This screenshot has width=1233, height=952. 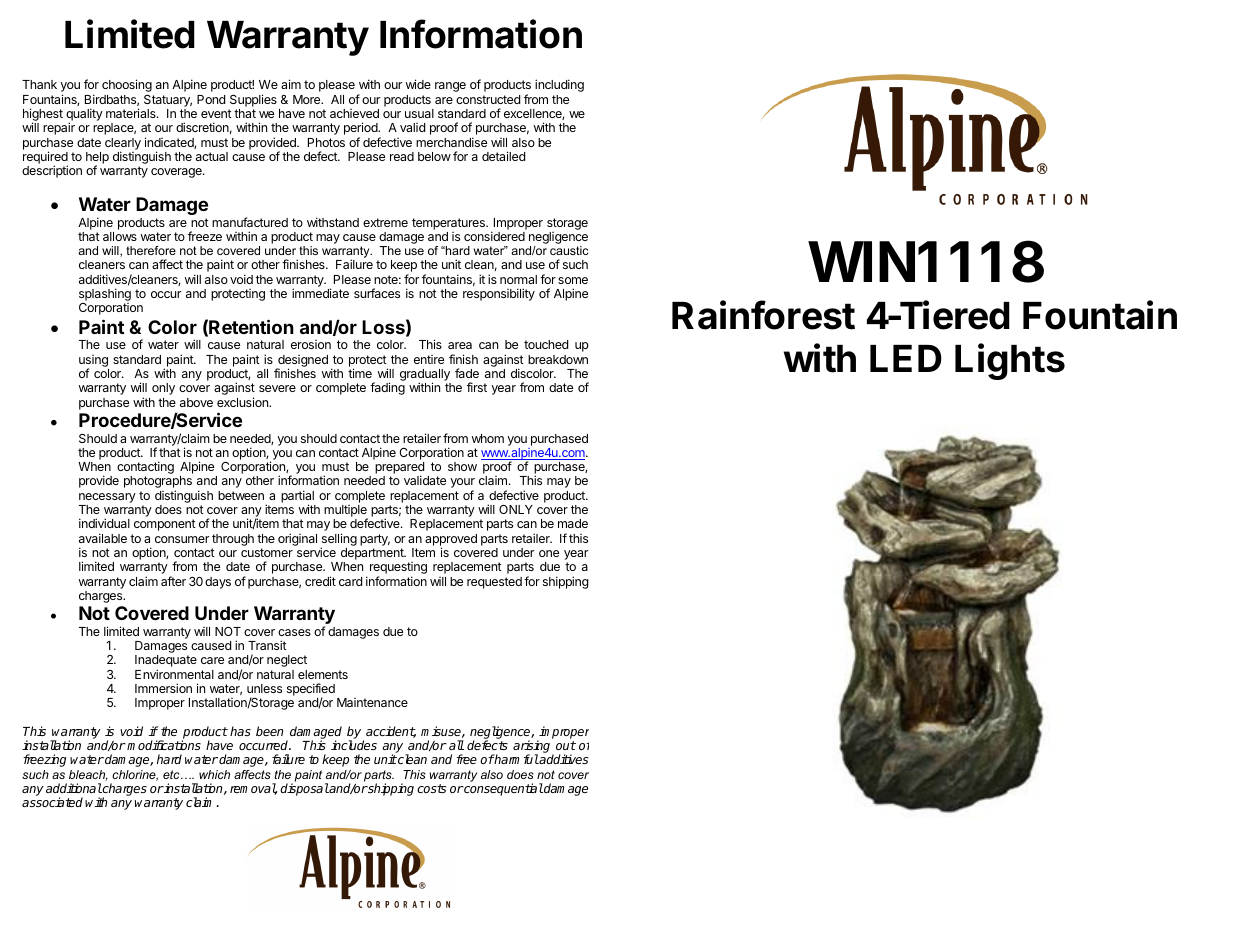 What do you see at coordinates (488, 99) in the screenshot?
I see `constructed` at bounding box center [488, 99].
